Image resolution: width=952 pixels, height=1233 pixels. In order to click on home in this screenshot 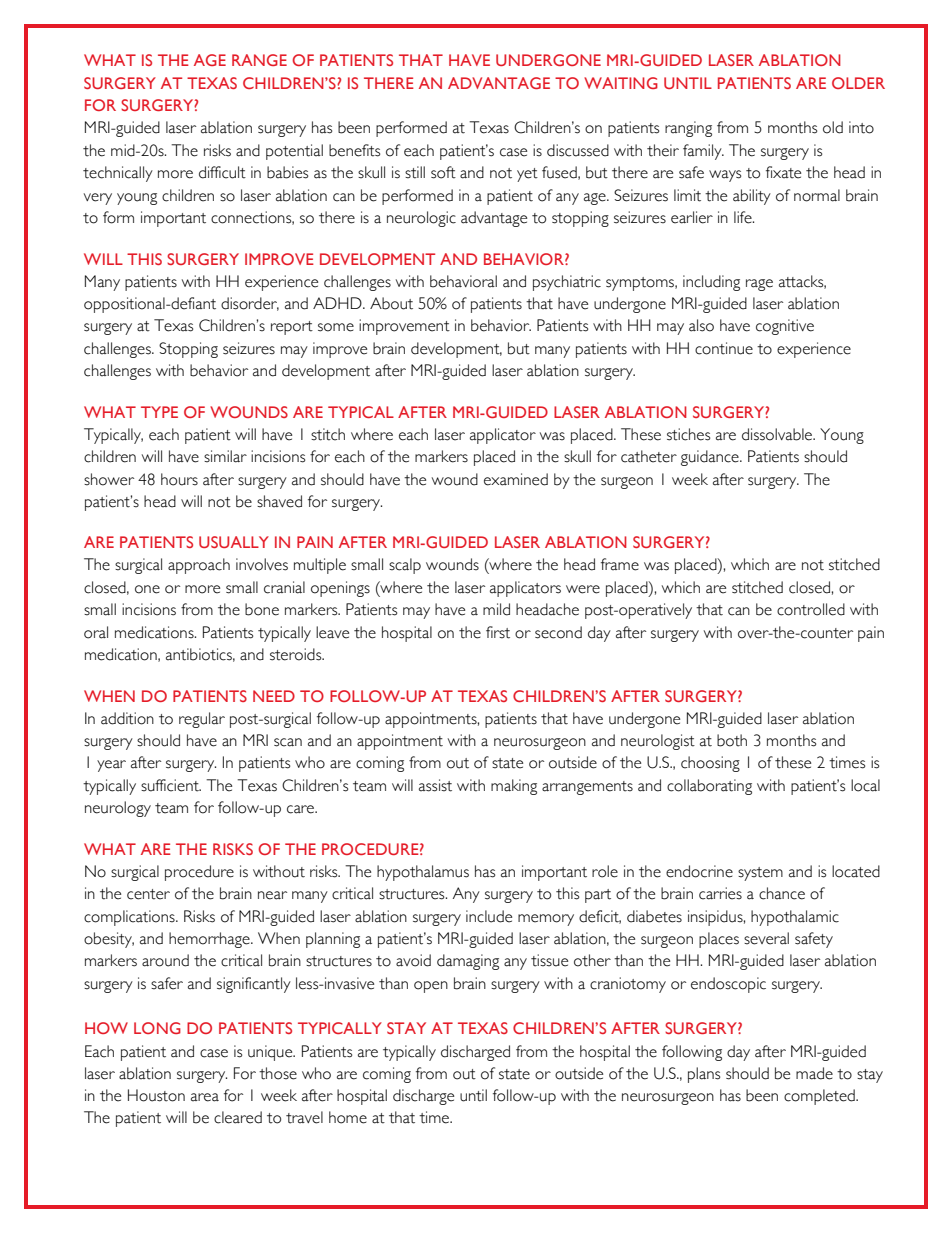, I will do `click(348, 1117)`.
